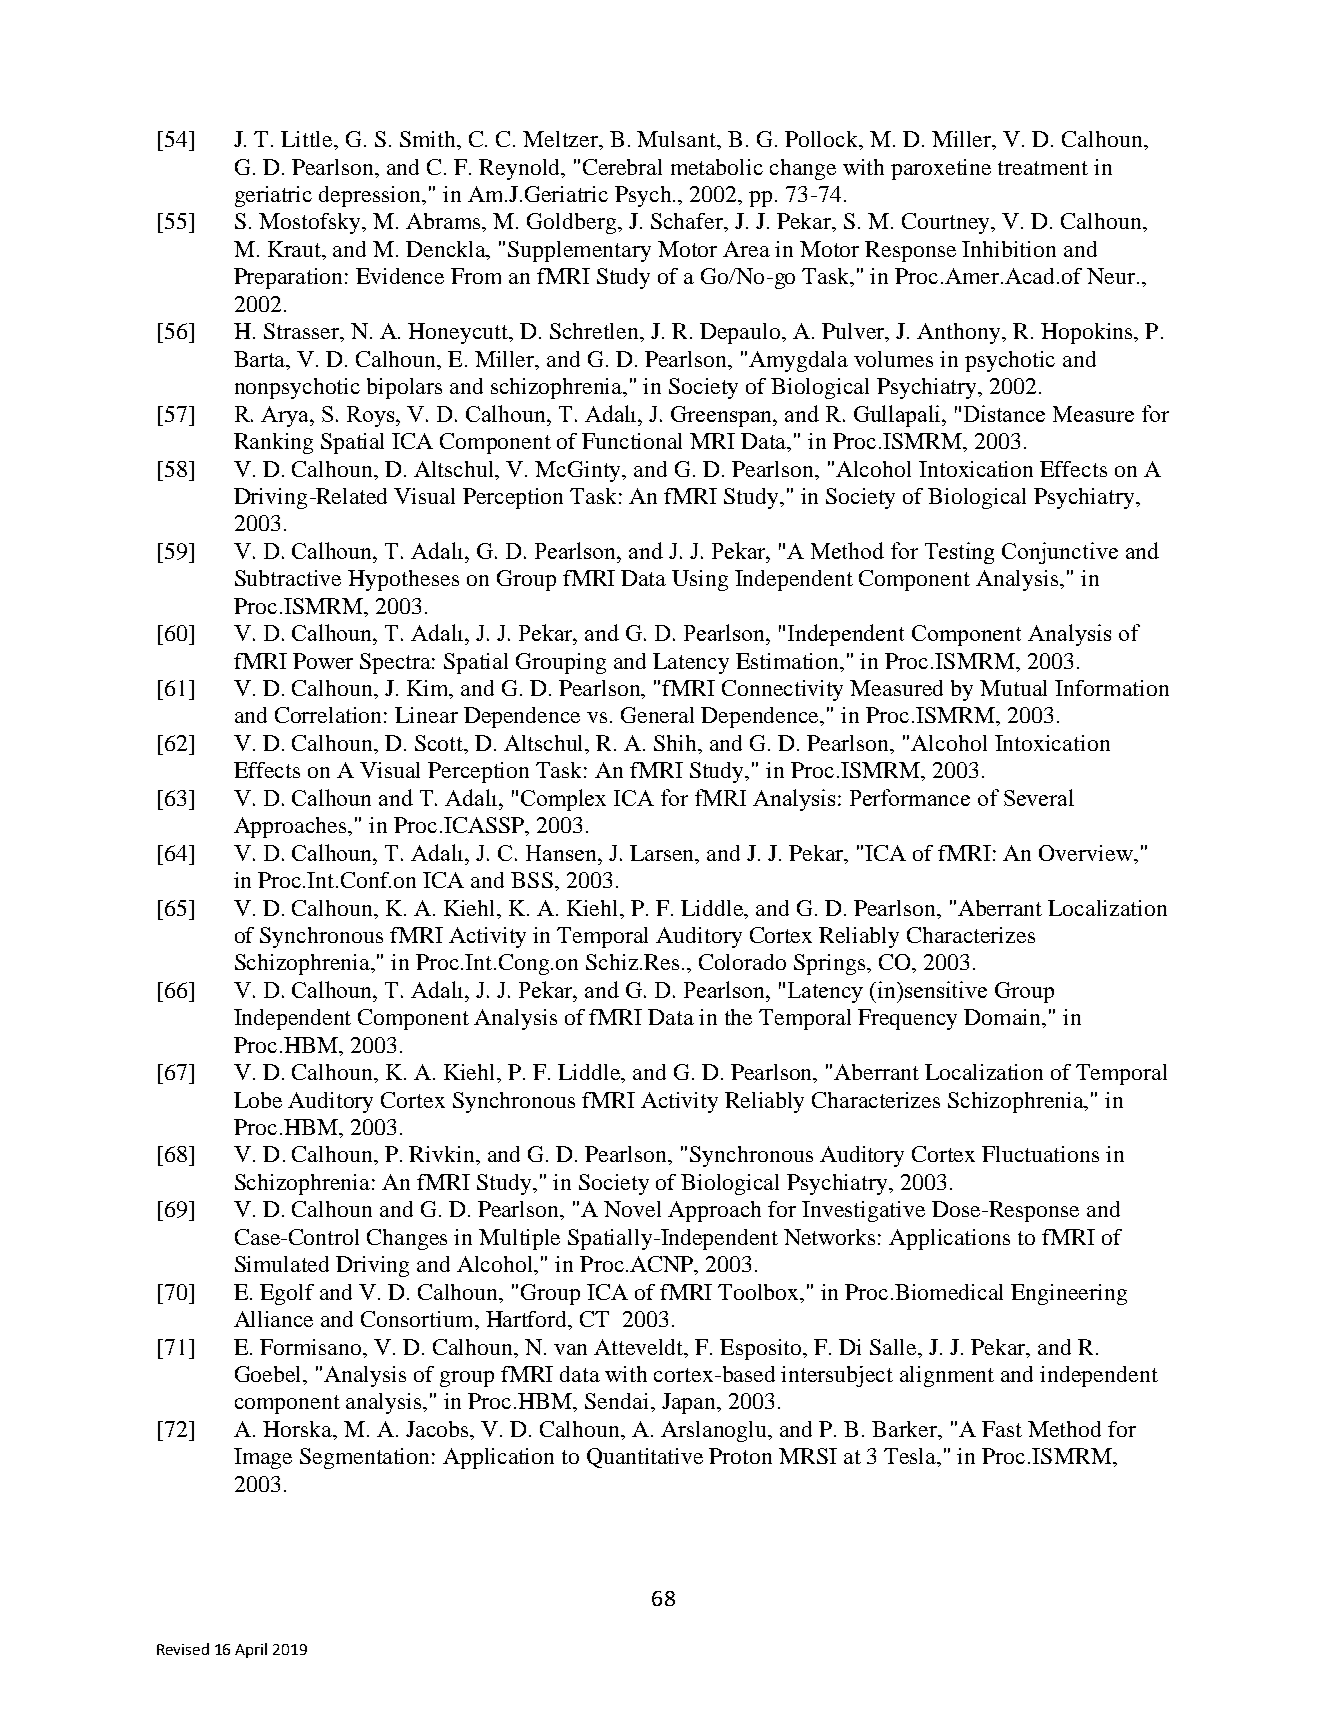  What do you see at coordinates (632, 1209) in the image?
I see `Novel` at bounding box center [632, 1209].
